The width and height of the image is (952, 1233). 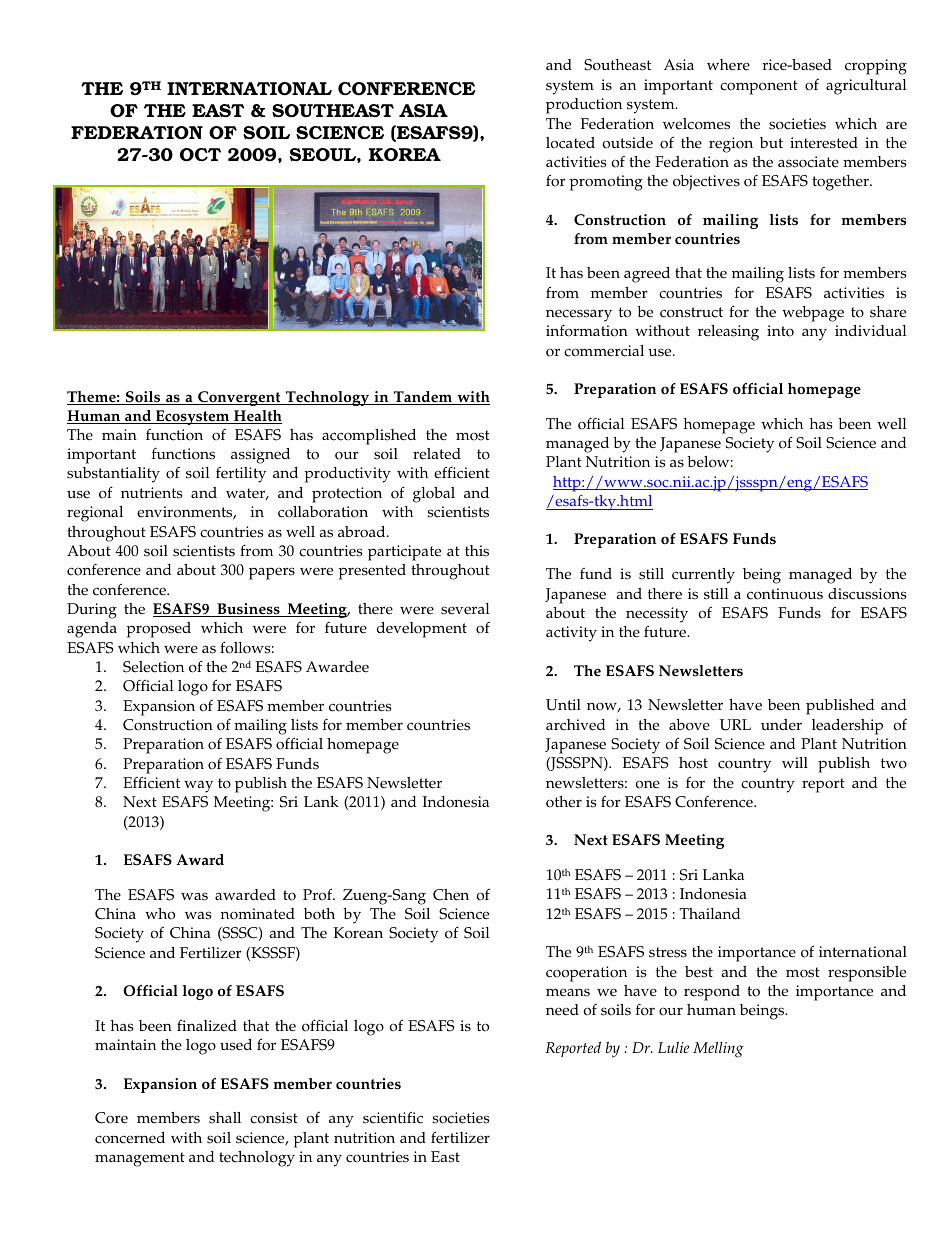 What do you see at coordinates (225, 1118) in the image?
I see `shall` at bounding box center [225, 1118].
